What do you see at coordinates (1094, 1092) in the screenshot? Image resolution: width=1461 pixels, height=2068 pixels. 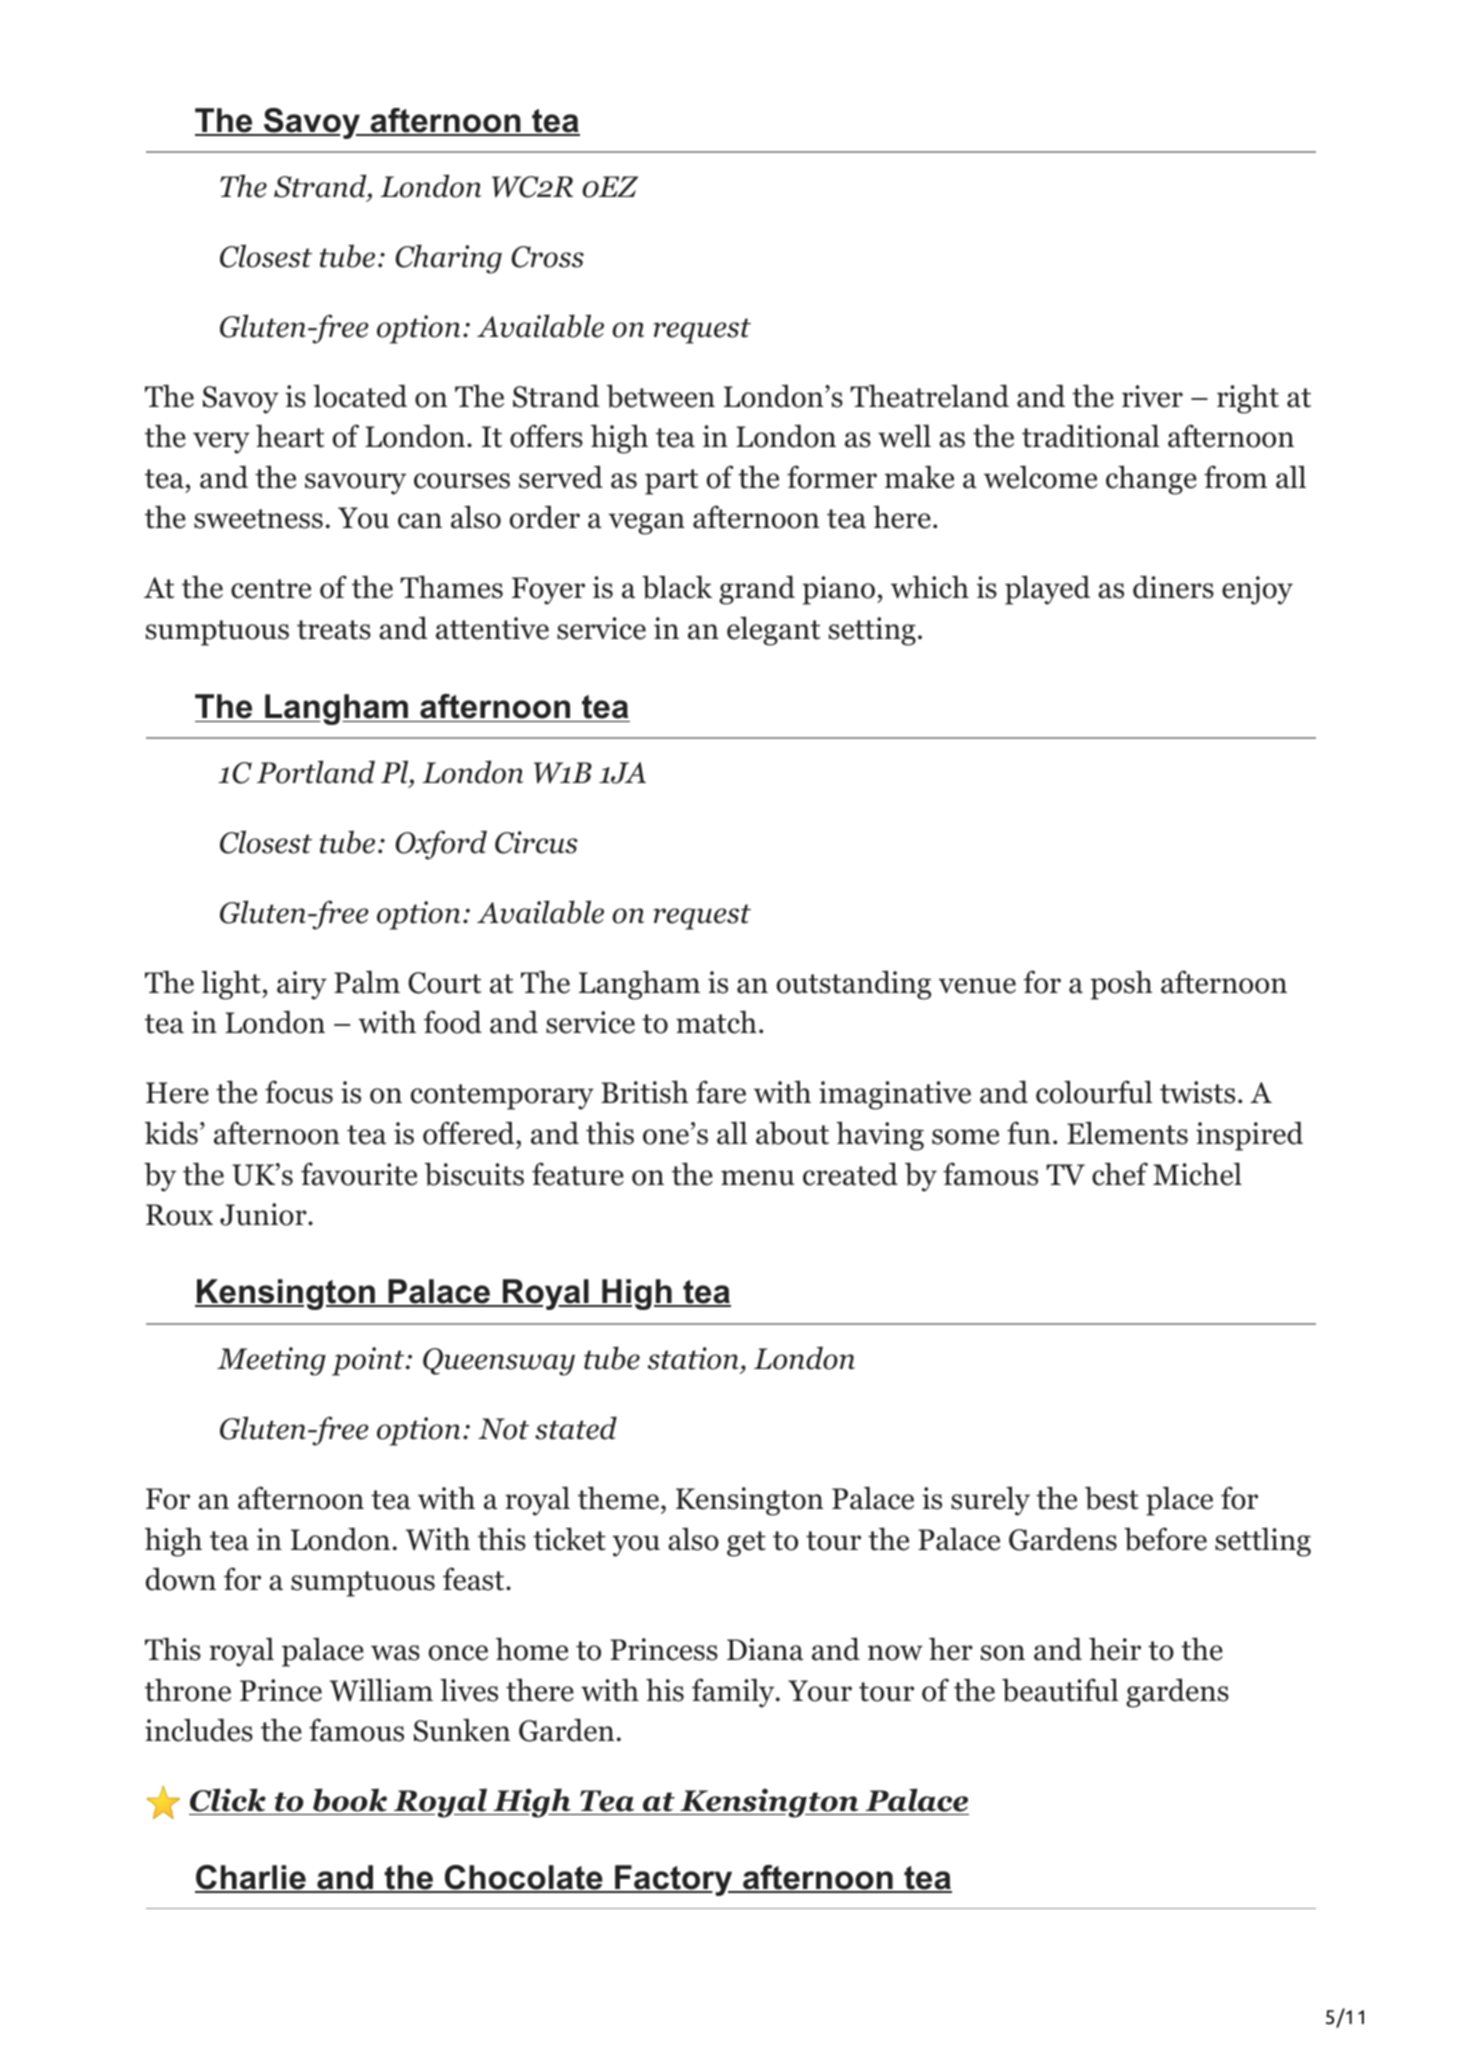 I see `colourful` at bounding box center [1094, 1092].
